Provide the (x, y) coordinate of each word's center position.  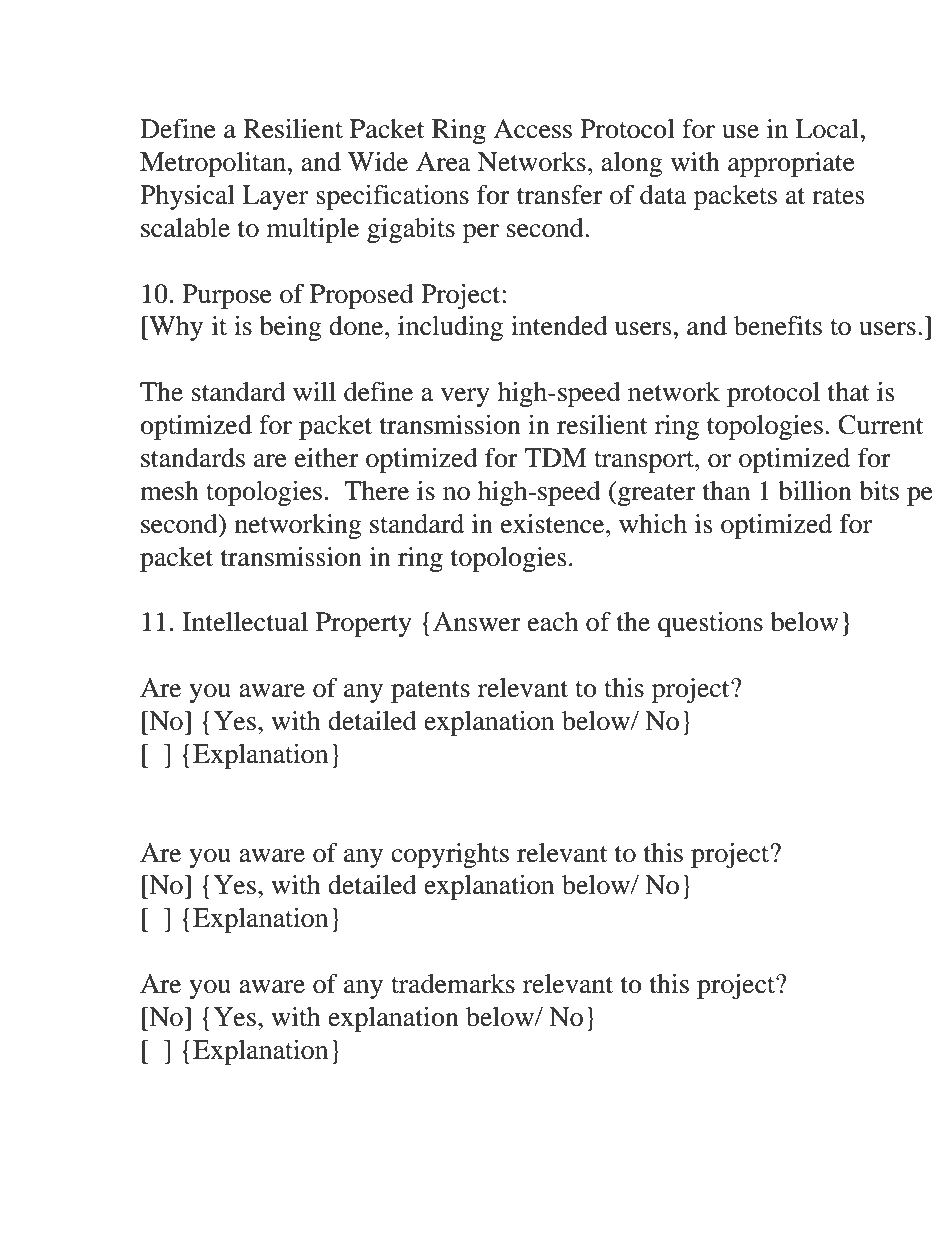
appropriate (791, 164)
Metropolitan (214, 164)
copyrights (450, 855)
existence (554, 524)
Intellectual (245, 622)
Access (532, 129)
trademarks (453, 984)
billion (815, 491)
